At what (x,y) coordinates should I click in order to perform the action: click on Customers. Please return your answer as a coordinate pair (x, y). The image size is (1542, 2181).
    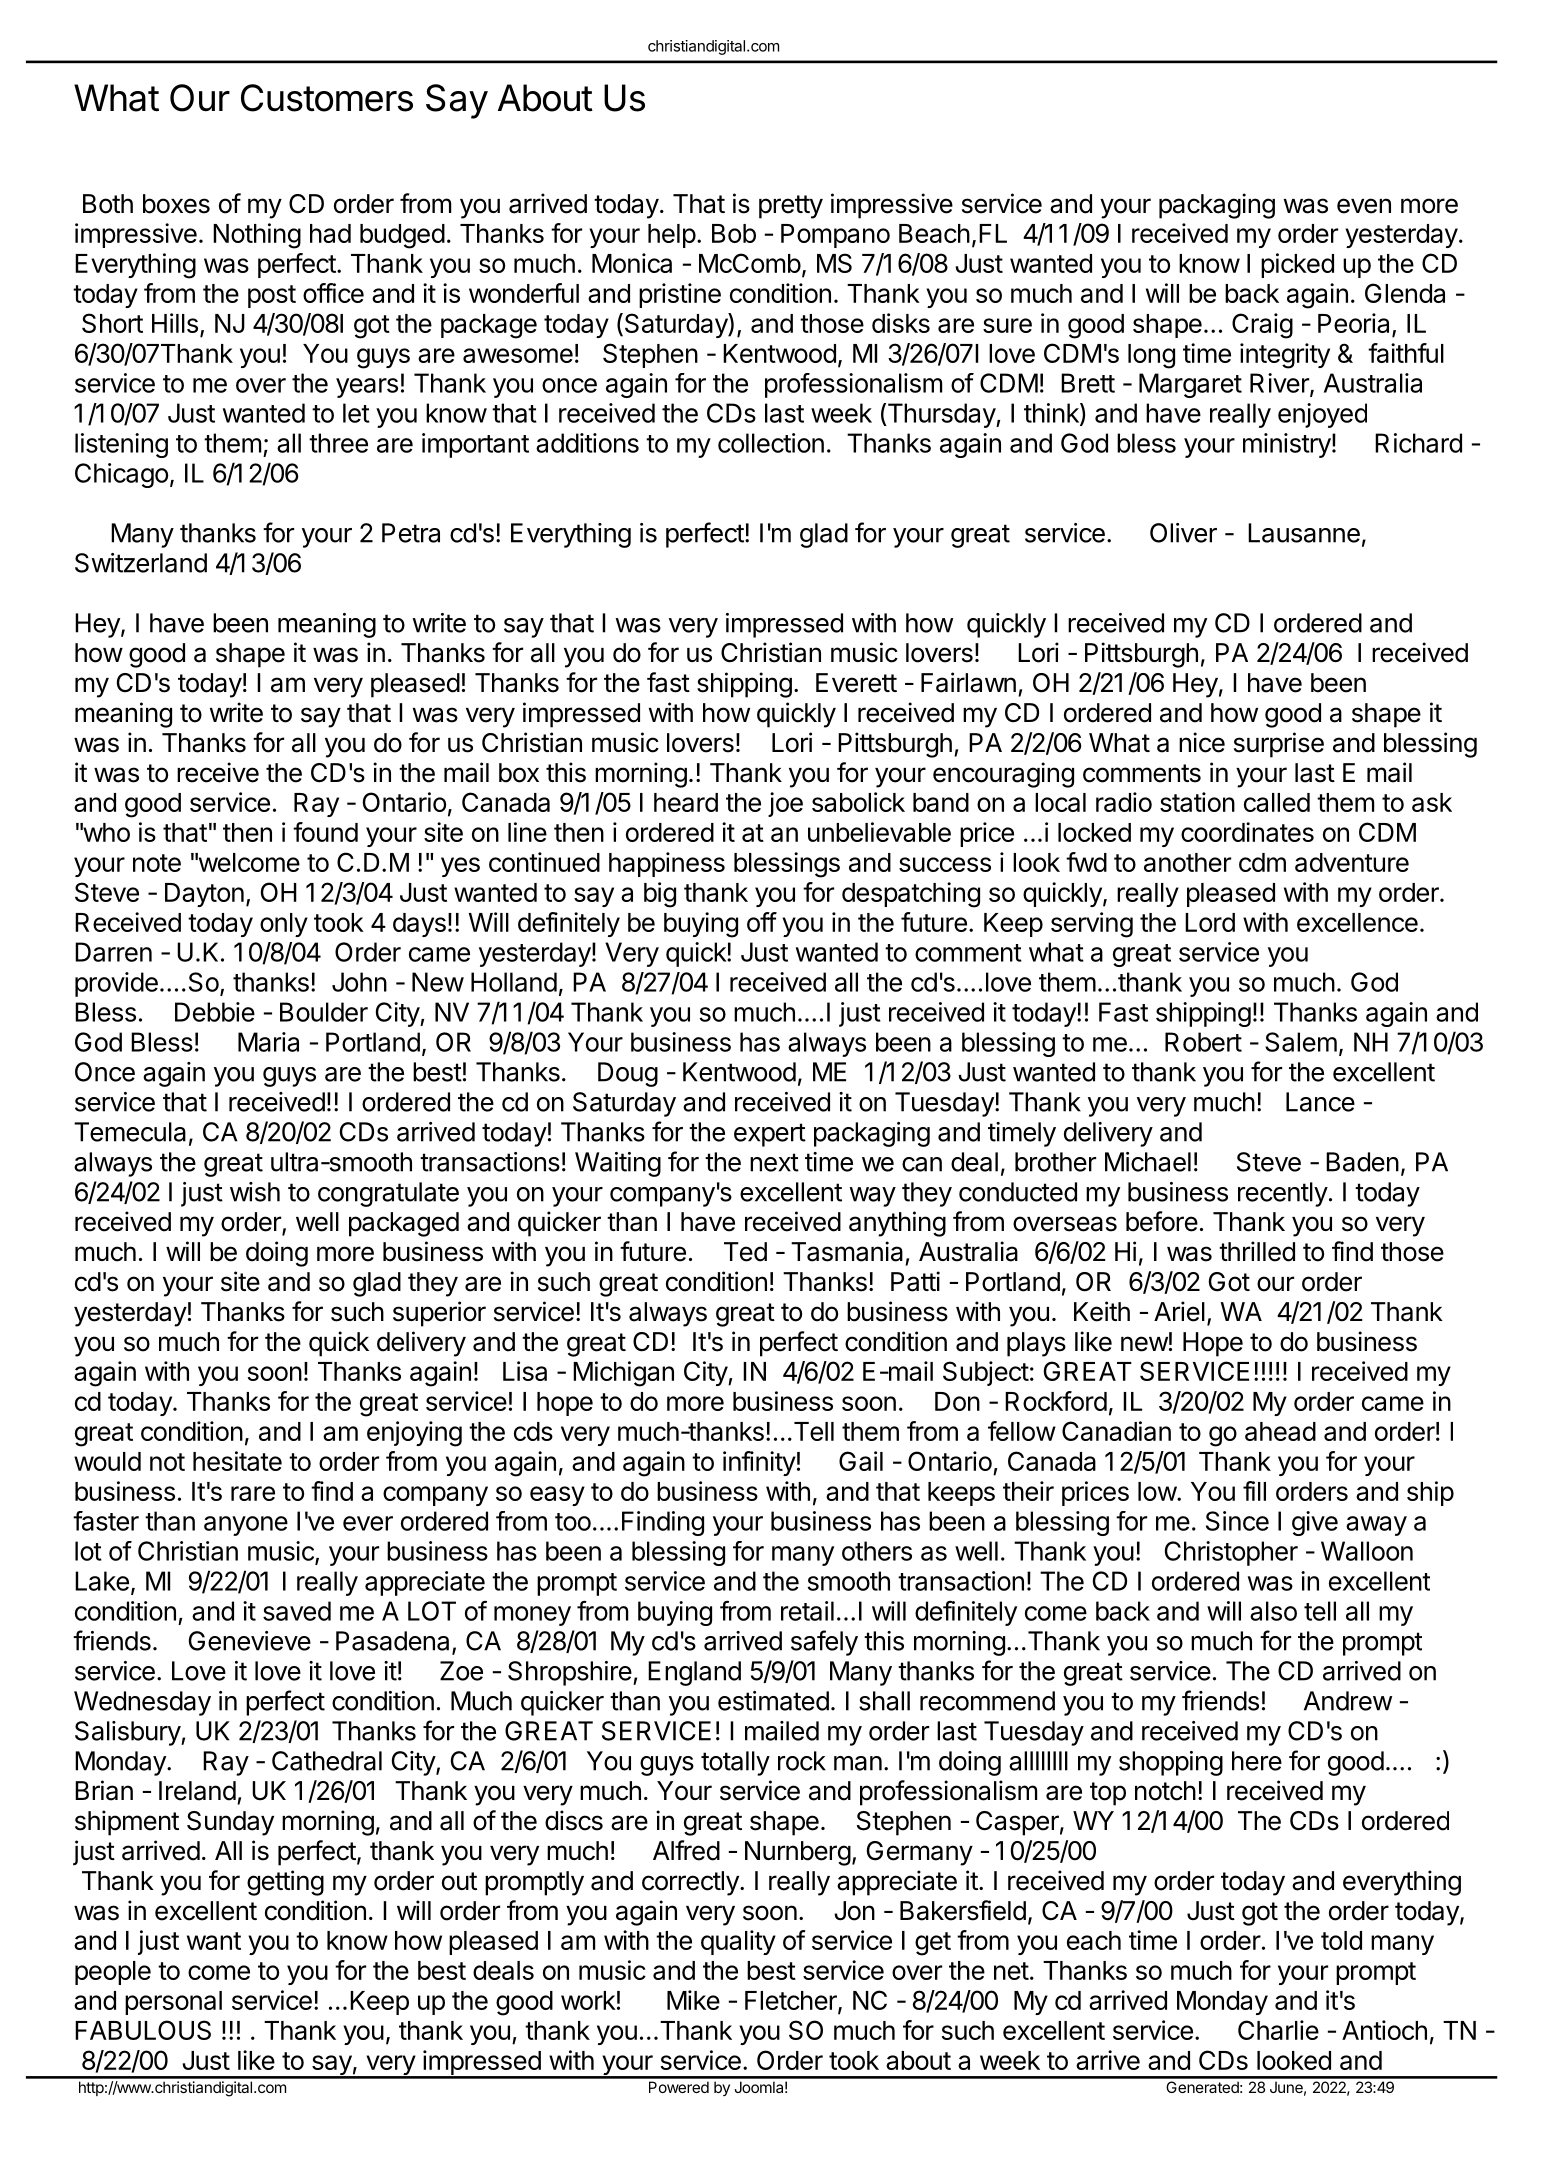
    Looking at the image, I should click on (327, 98).
